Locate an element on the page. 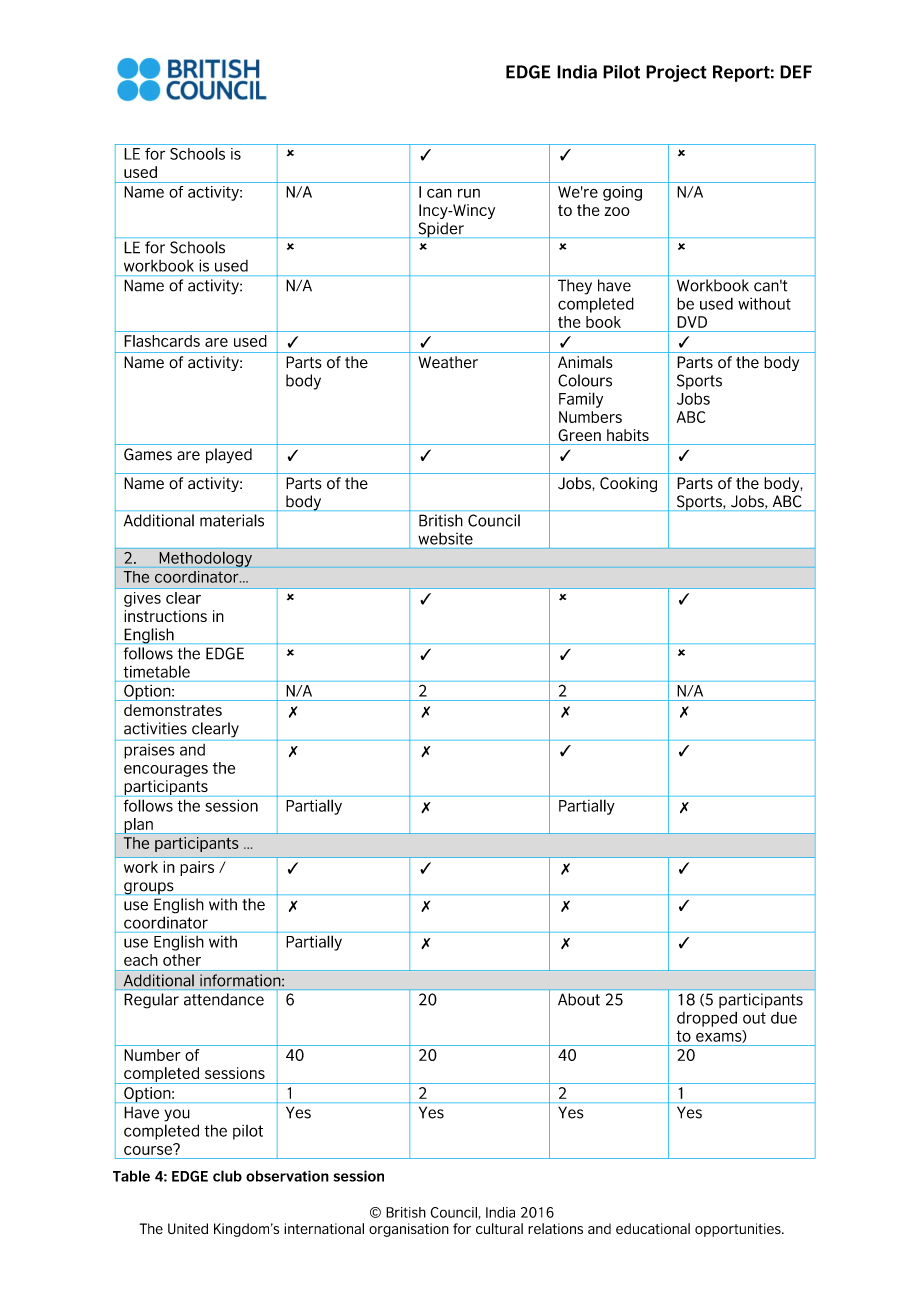 The image size is (924, 1308). cultural is located at coordinates (499, 1228).
